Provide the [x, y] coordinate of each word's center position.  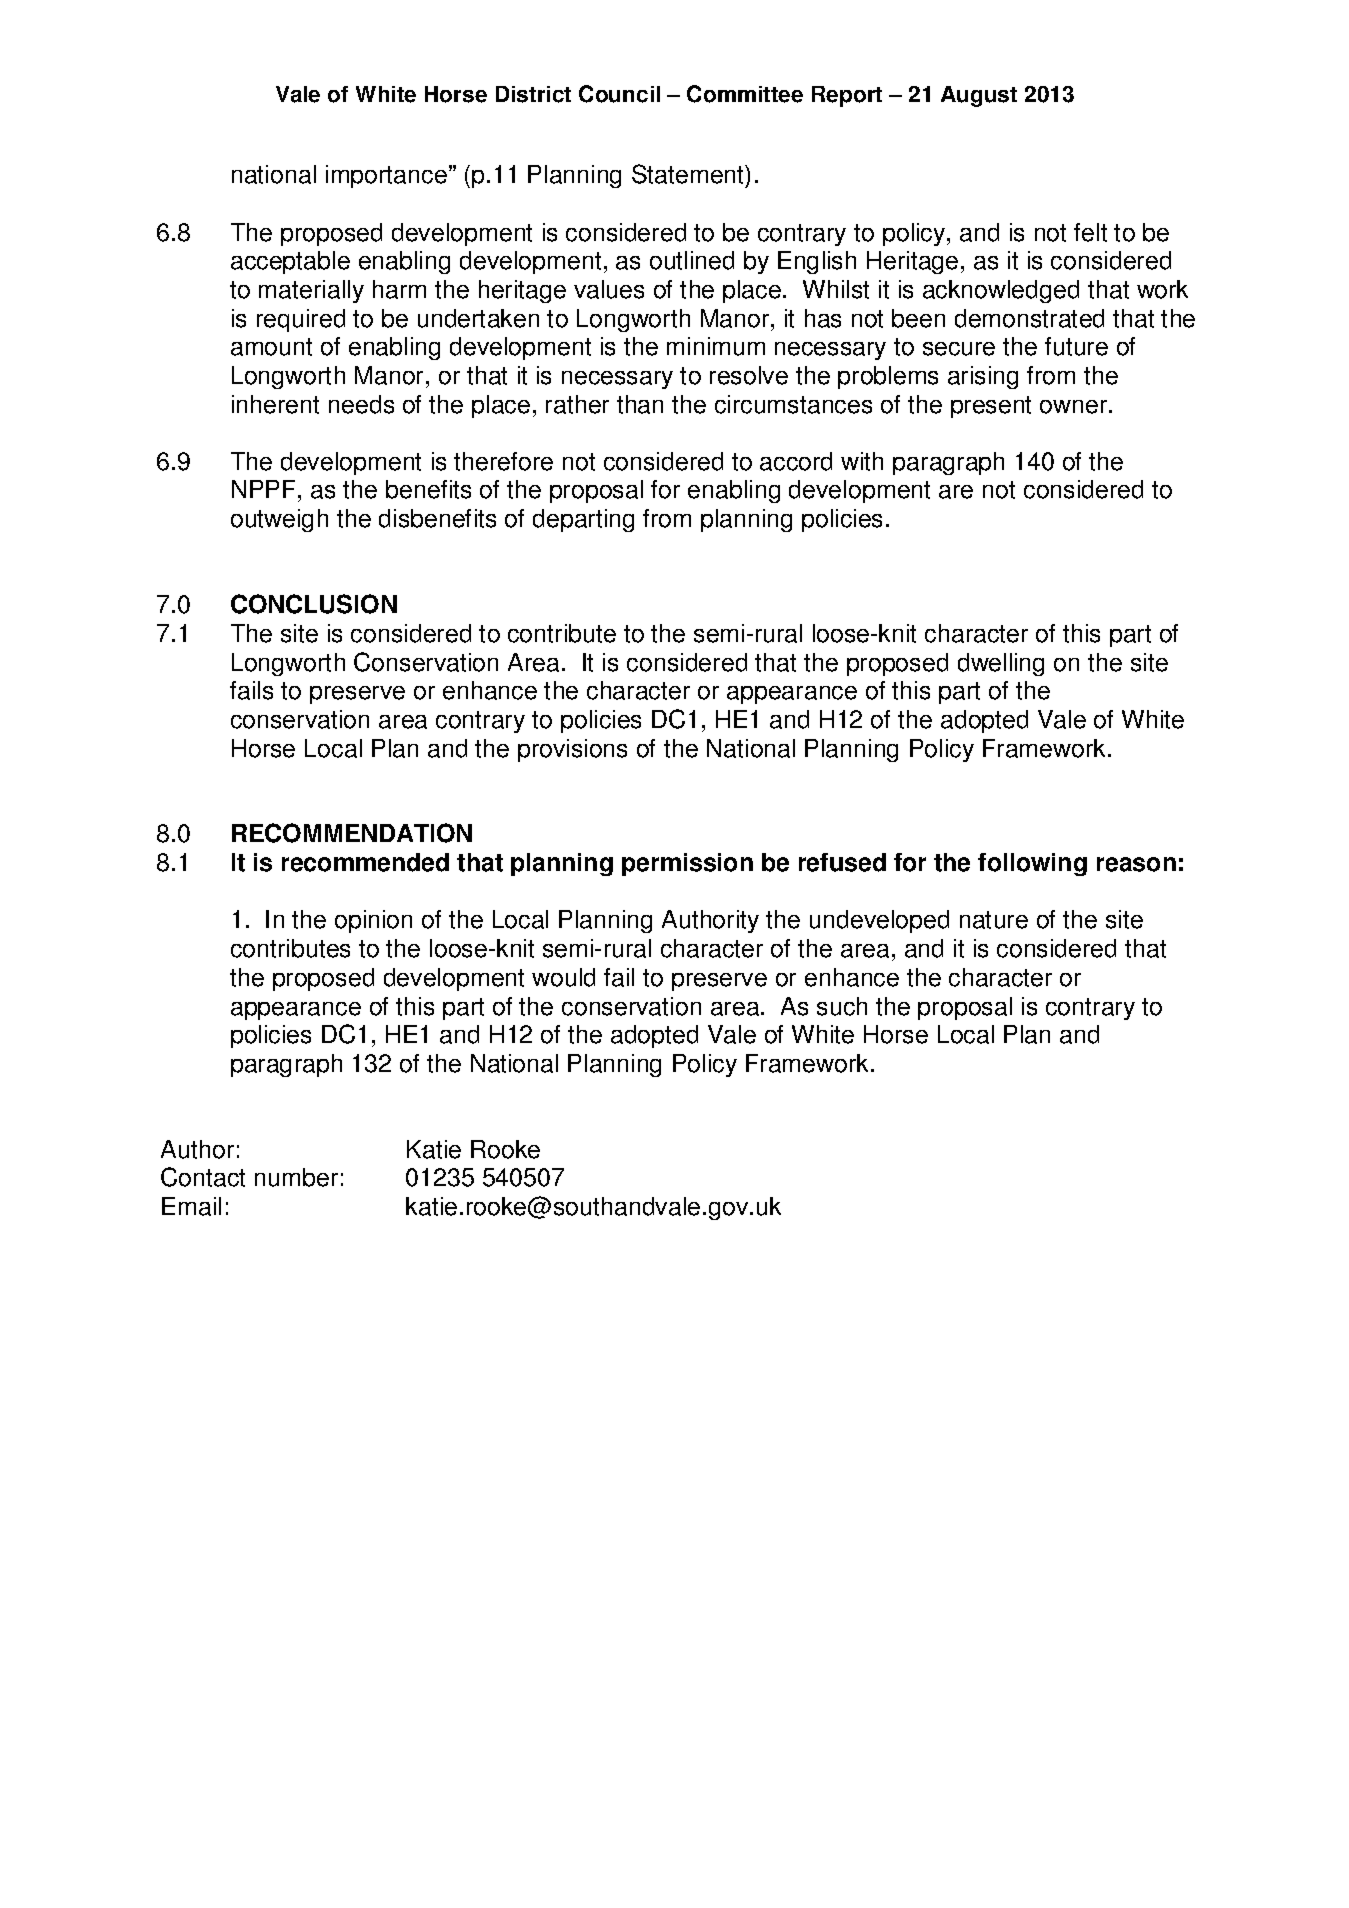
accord [796, 461]
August [979, 96]
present [991, 407]
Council [619, 94]
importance [388, 176]
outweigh [279, 520]
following [1032, 864]
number [296, 1177]
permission [687, 864]
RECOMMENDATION [352, 833]
